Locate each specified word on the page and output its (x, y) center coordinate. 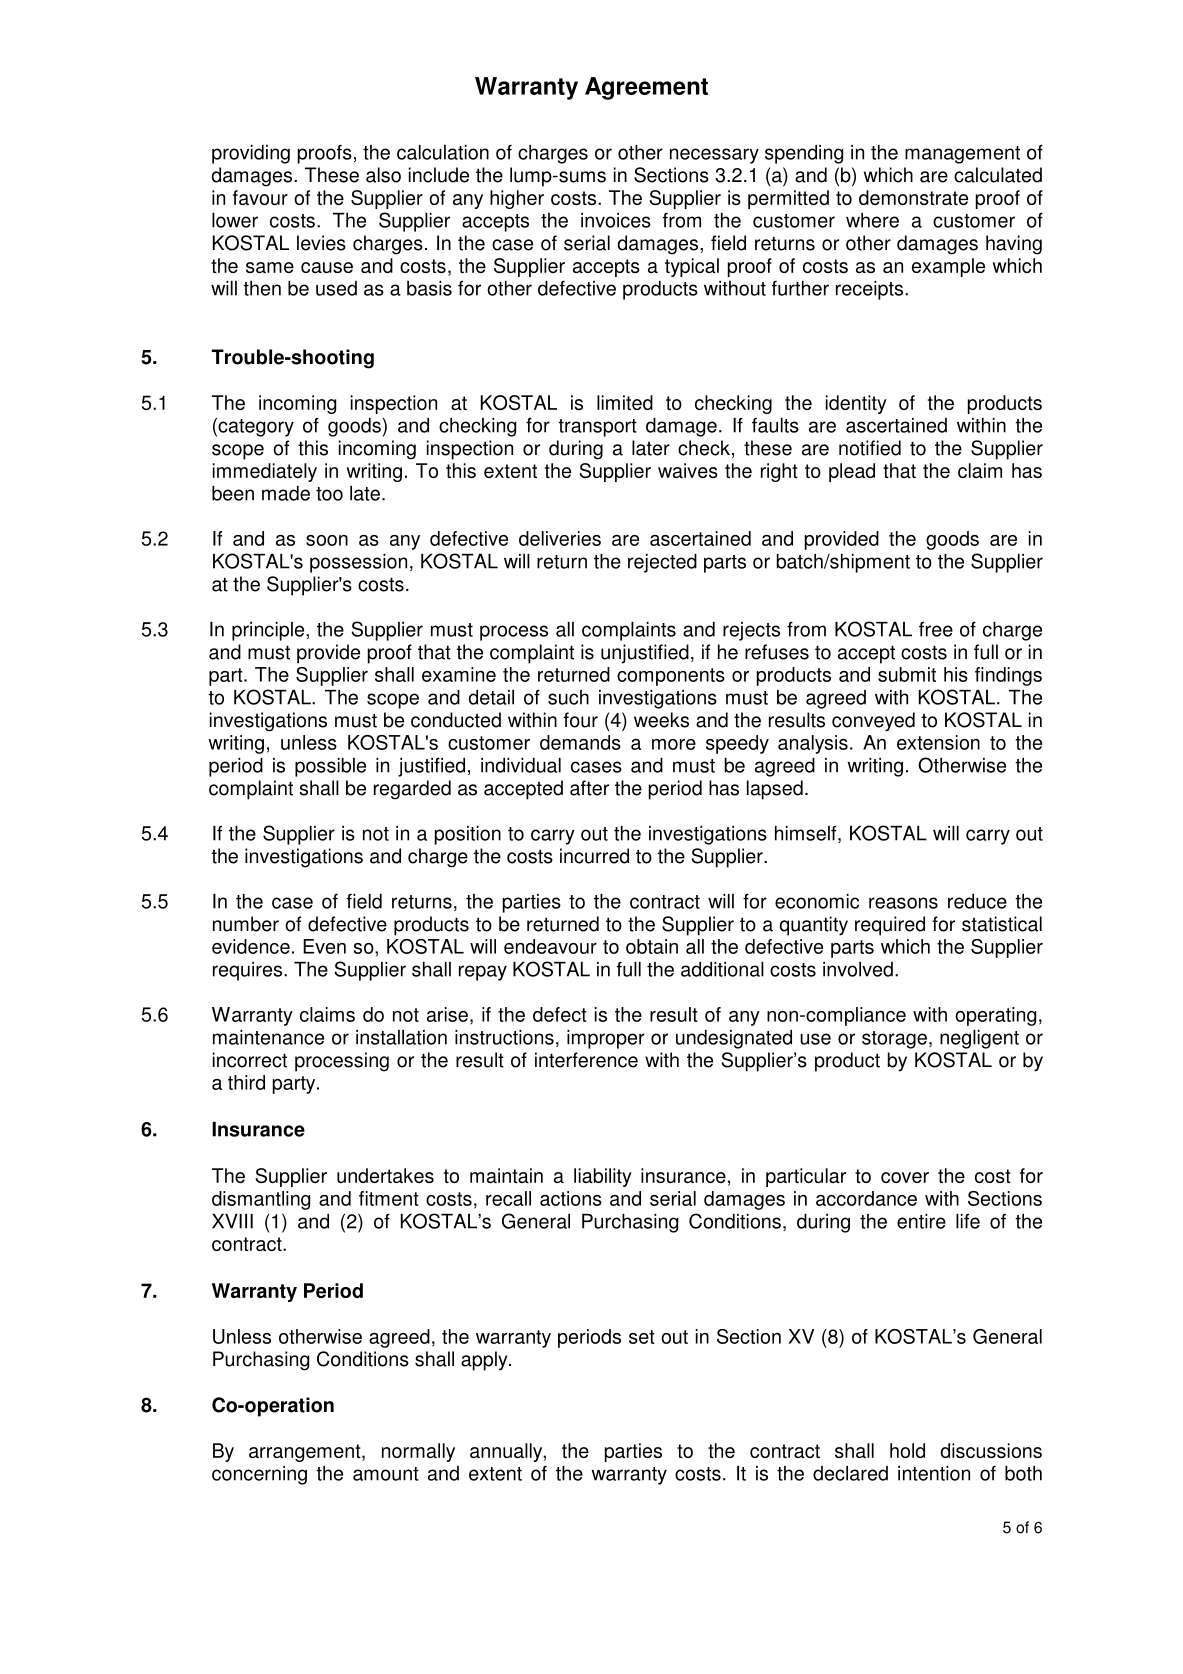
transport (597, 428)
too (329, 494)
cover (905, 1177)
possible (330, 767)
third (246, 1082)
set (642, 1337)
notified (870, 448)
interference (586, 1060)
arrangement (306, 1453)
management (962, 155)
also (383, 175)
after (589, 788)
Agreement (646, 88)
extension (938, 742)
